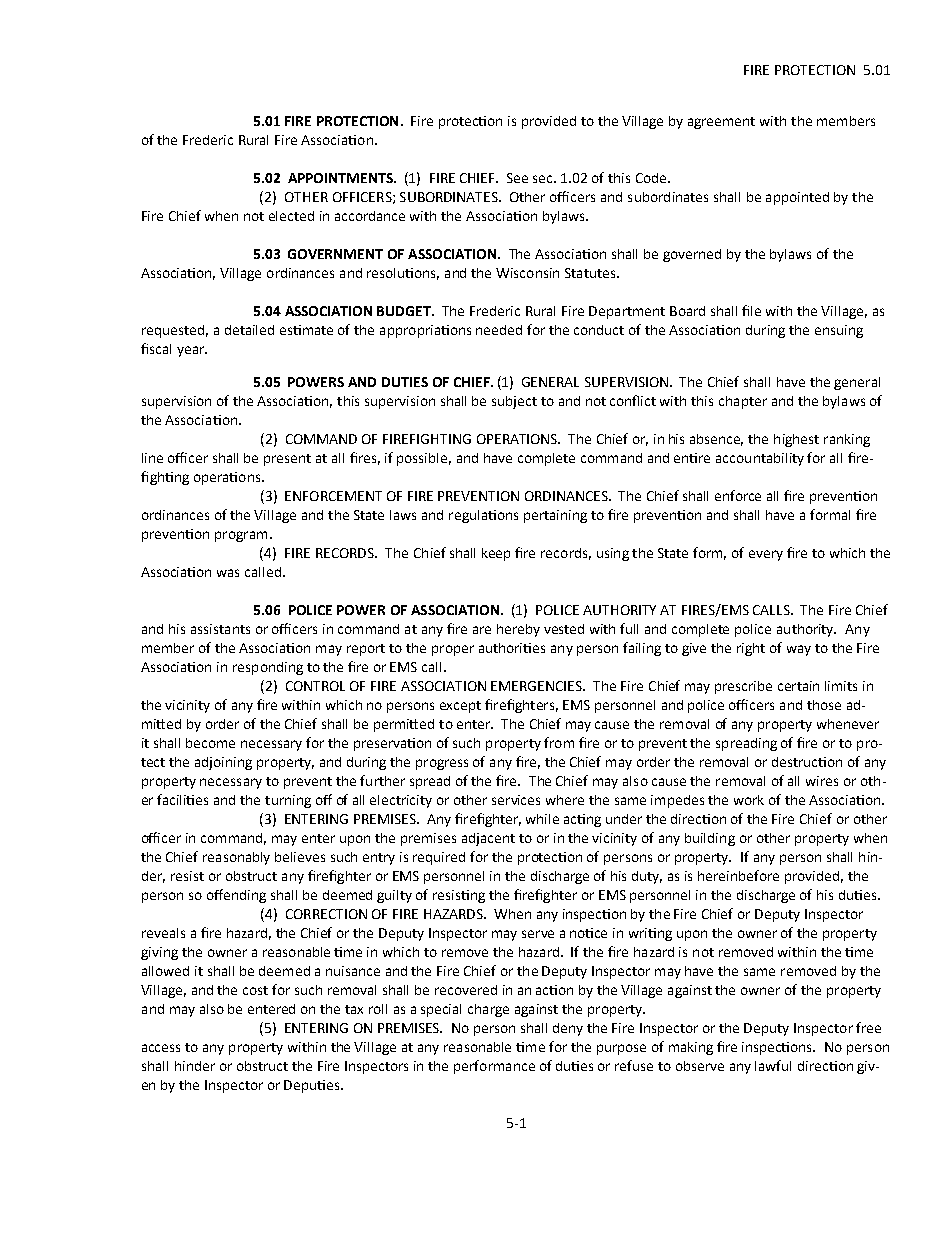 The width and height of the page is (952, 1233). I want to click on those, so click(824, 705).
